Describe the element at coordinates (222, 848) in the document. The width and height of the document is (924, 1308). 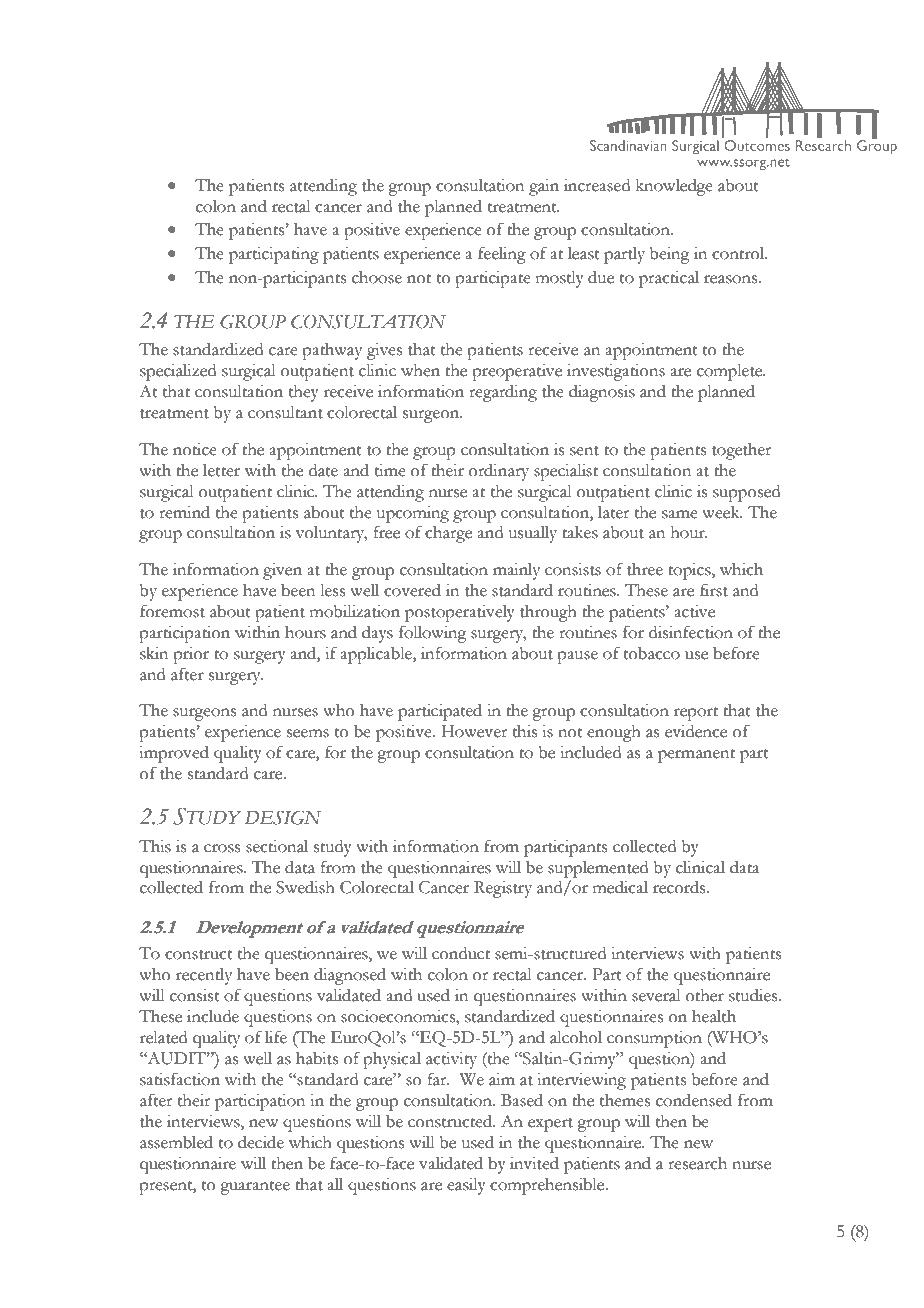
I see `cross` at that location.
